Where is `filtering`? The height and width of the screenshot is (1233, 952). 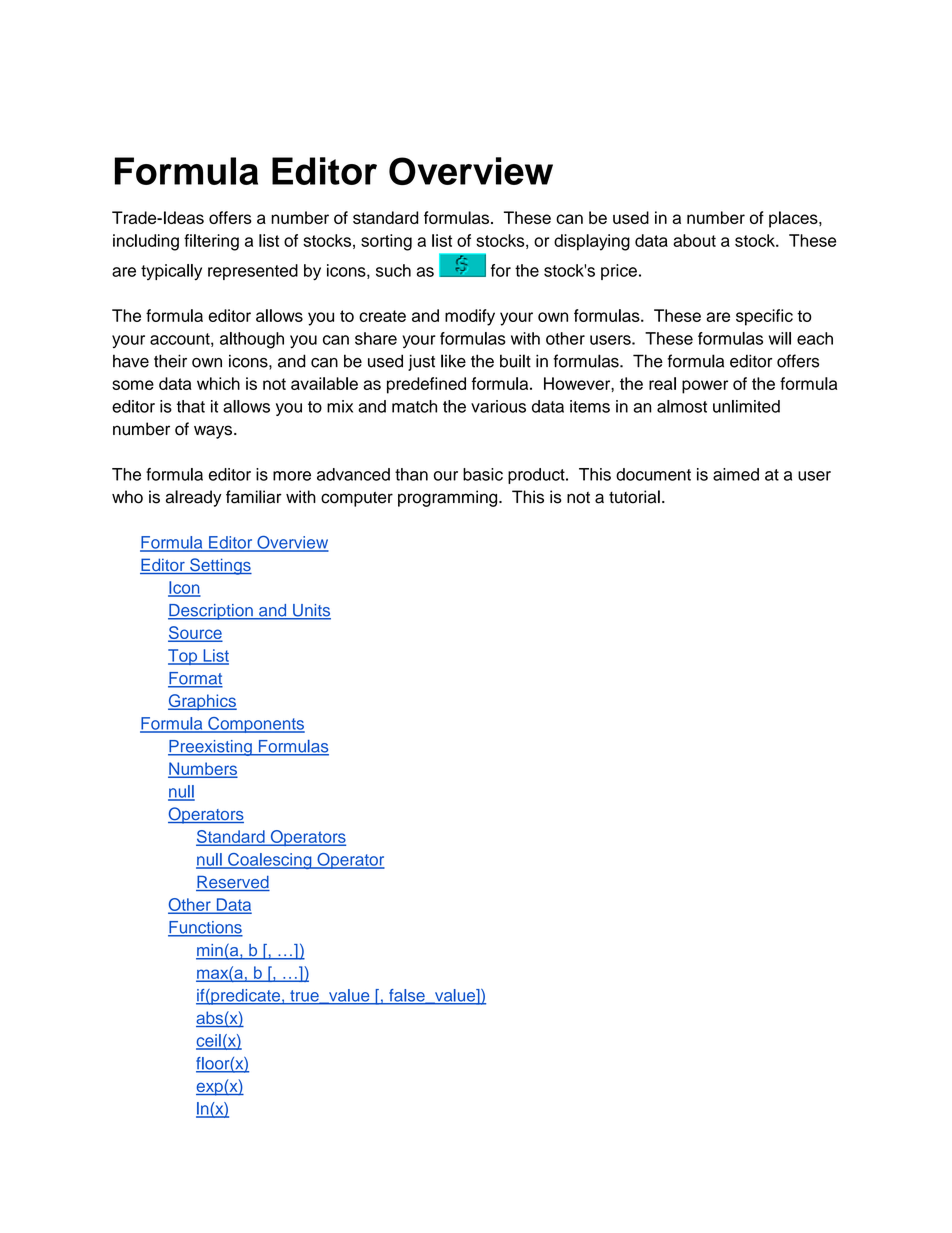 filtering is located at coordinates (211, 242).
